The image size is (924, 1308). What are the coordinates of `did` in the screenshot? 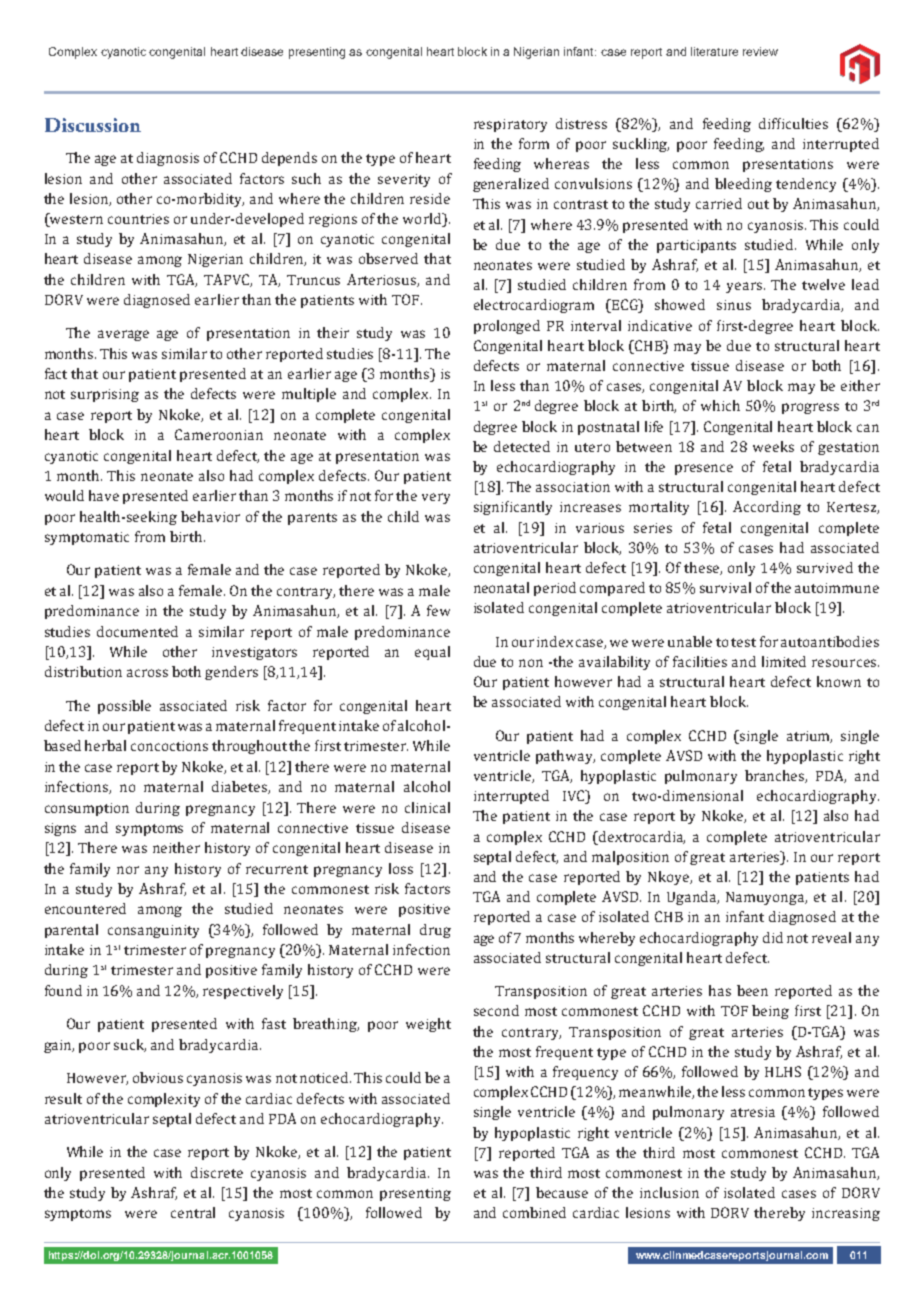 It's located at (773, 937).
